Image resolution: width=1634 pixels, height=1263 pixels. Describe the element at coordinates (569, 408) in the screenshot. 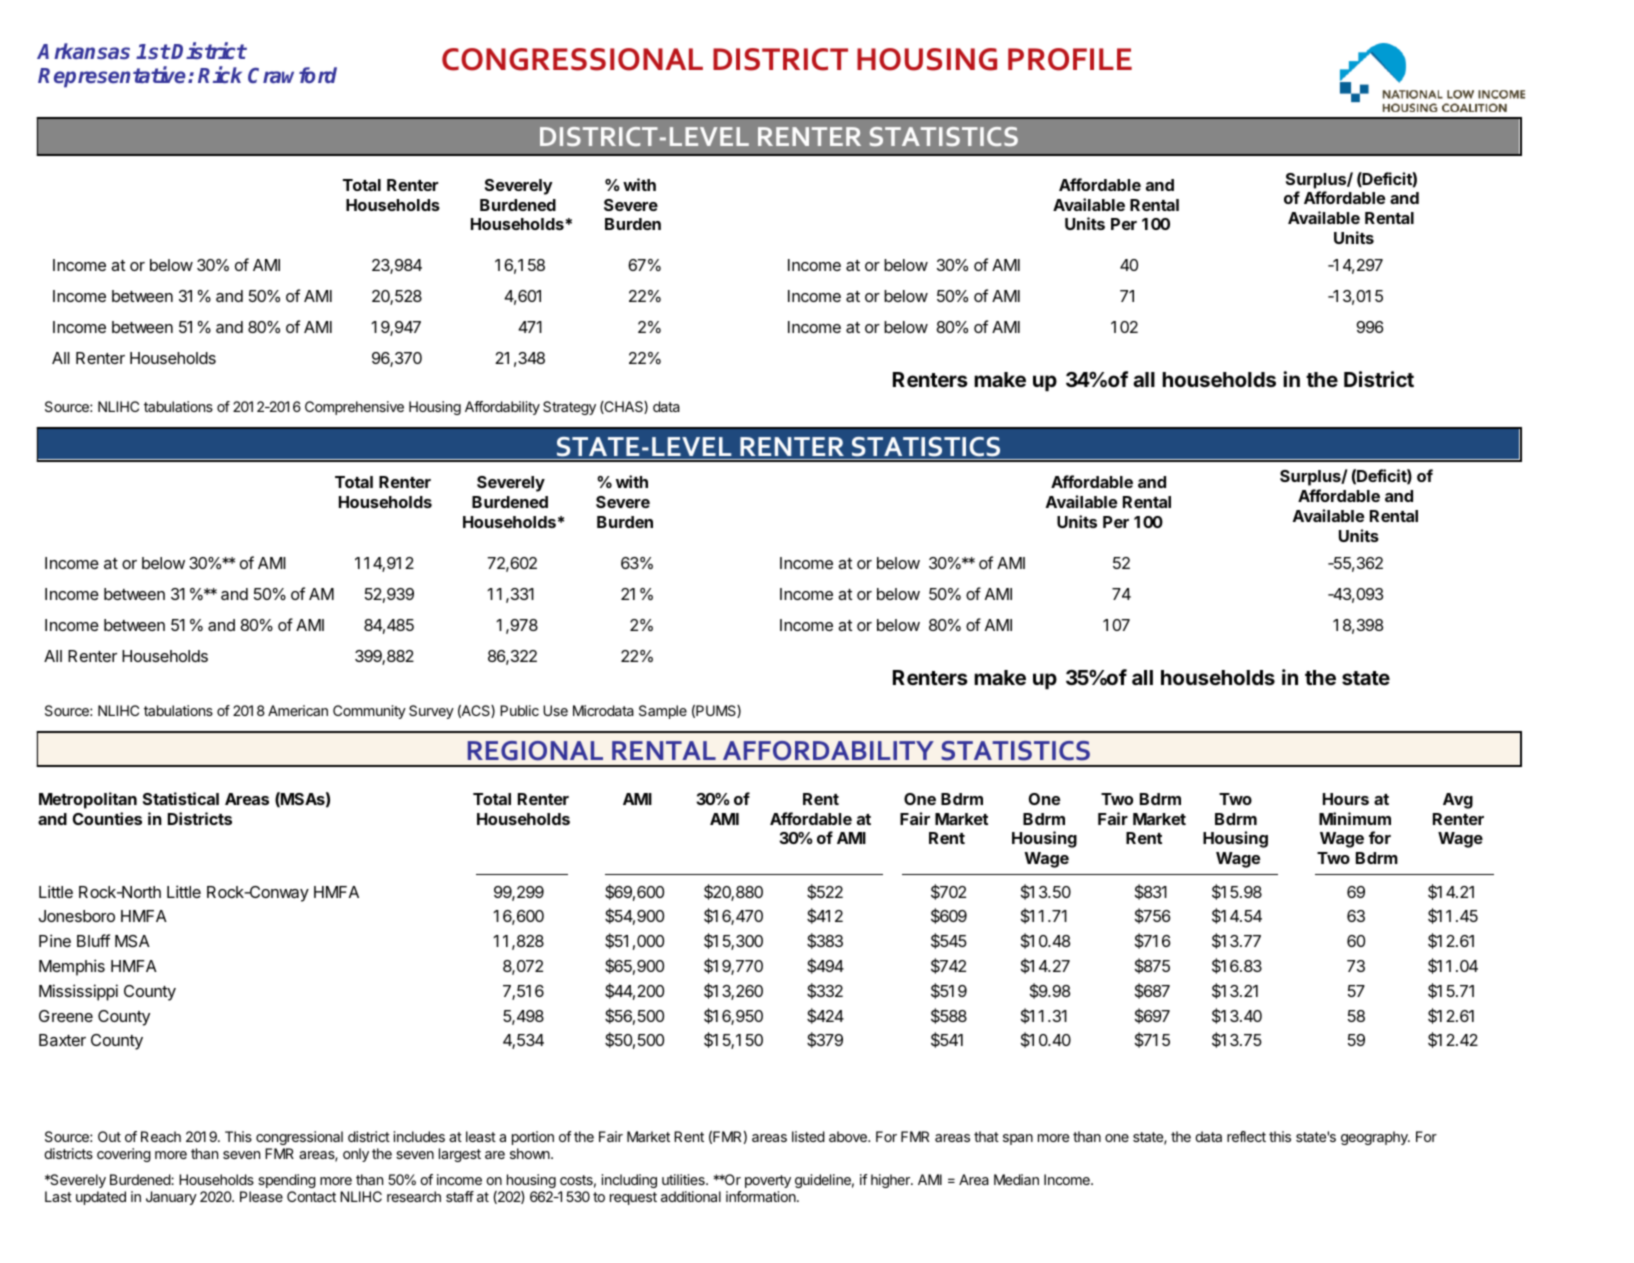

I see `Strategy` at that location.
